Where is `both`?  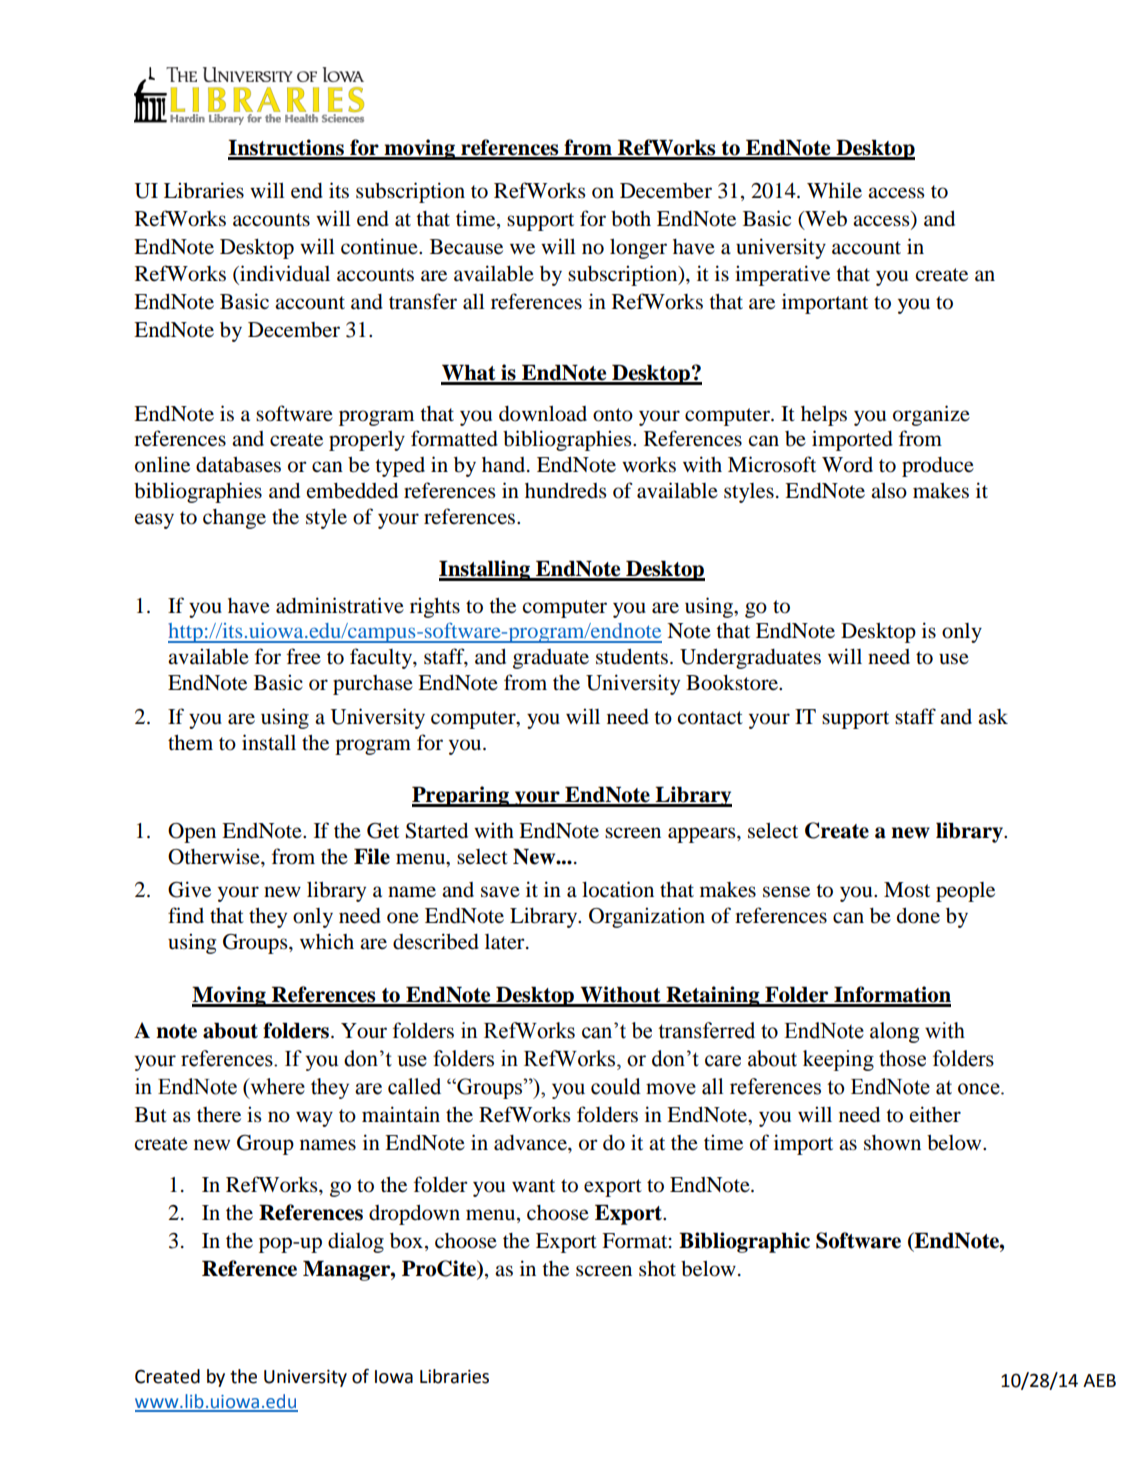
both is located at coordinates (631, 219).
